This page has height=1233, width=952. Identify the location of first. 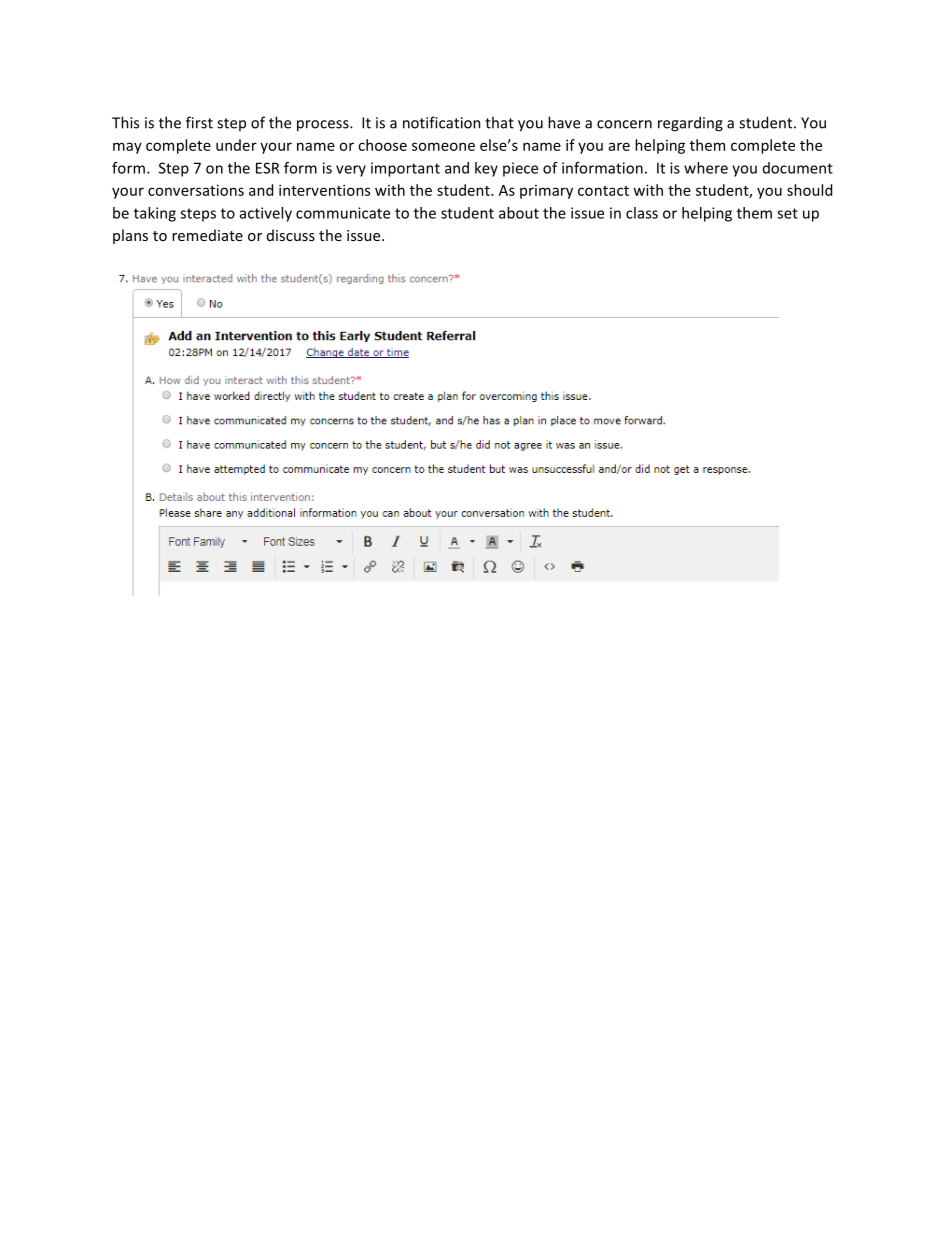
(199, 122).
